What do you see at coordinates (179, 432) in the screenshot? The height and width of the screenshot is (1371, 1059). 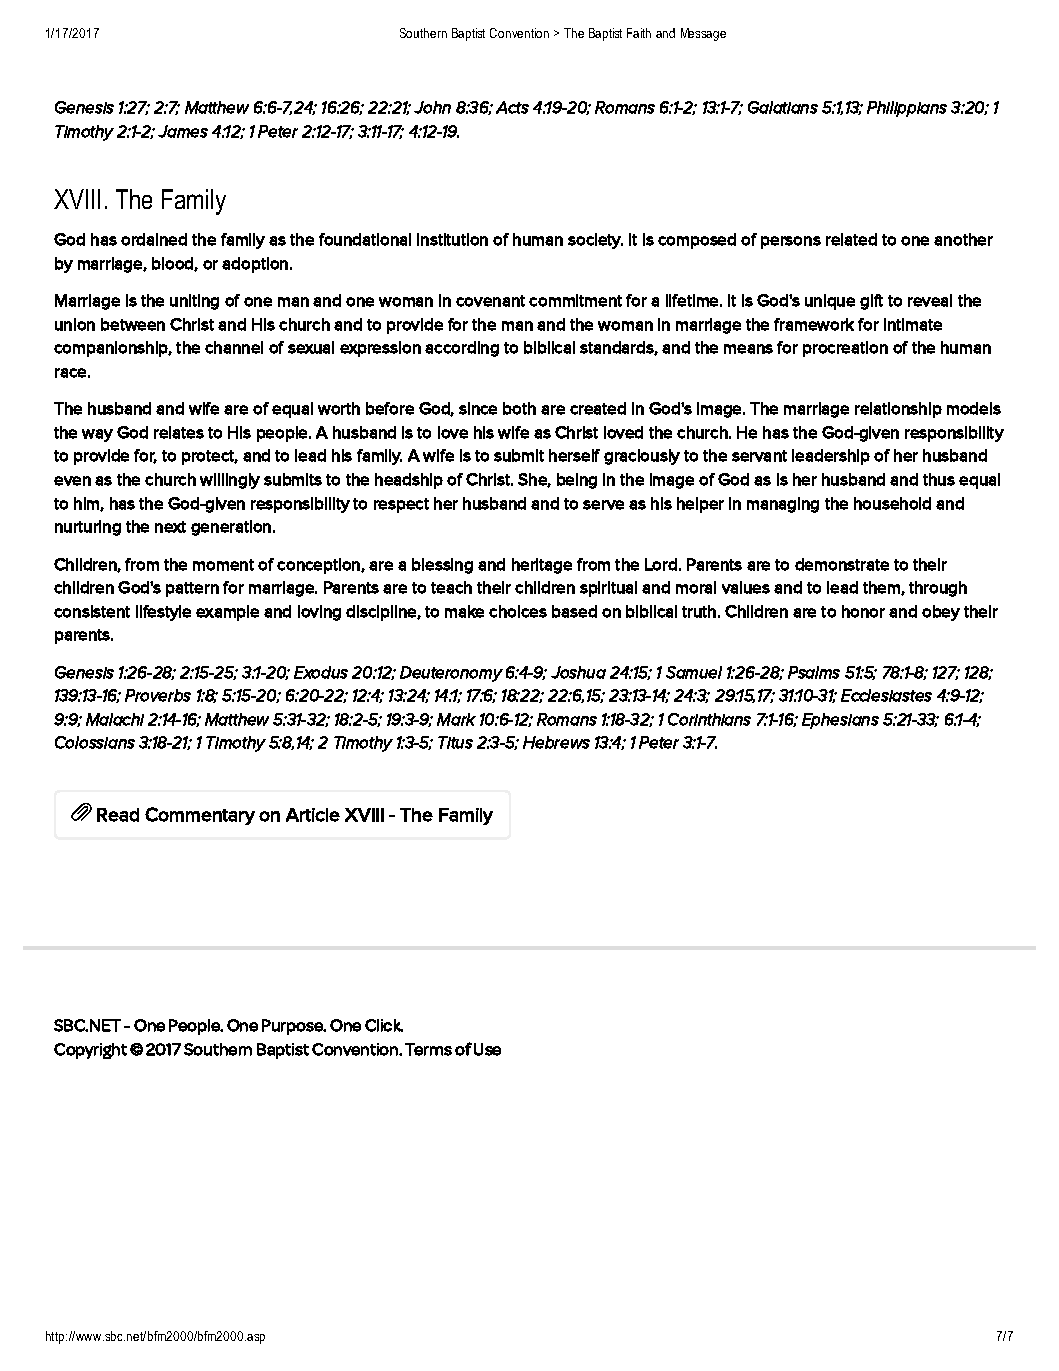 I see `relates` at bounding box center [179, 432].
